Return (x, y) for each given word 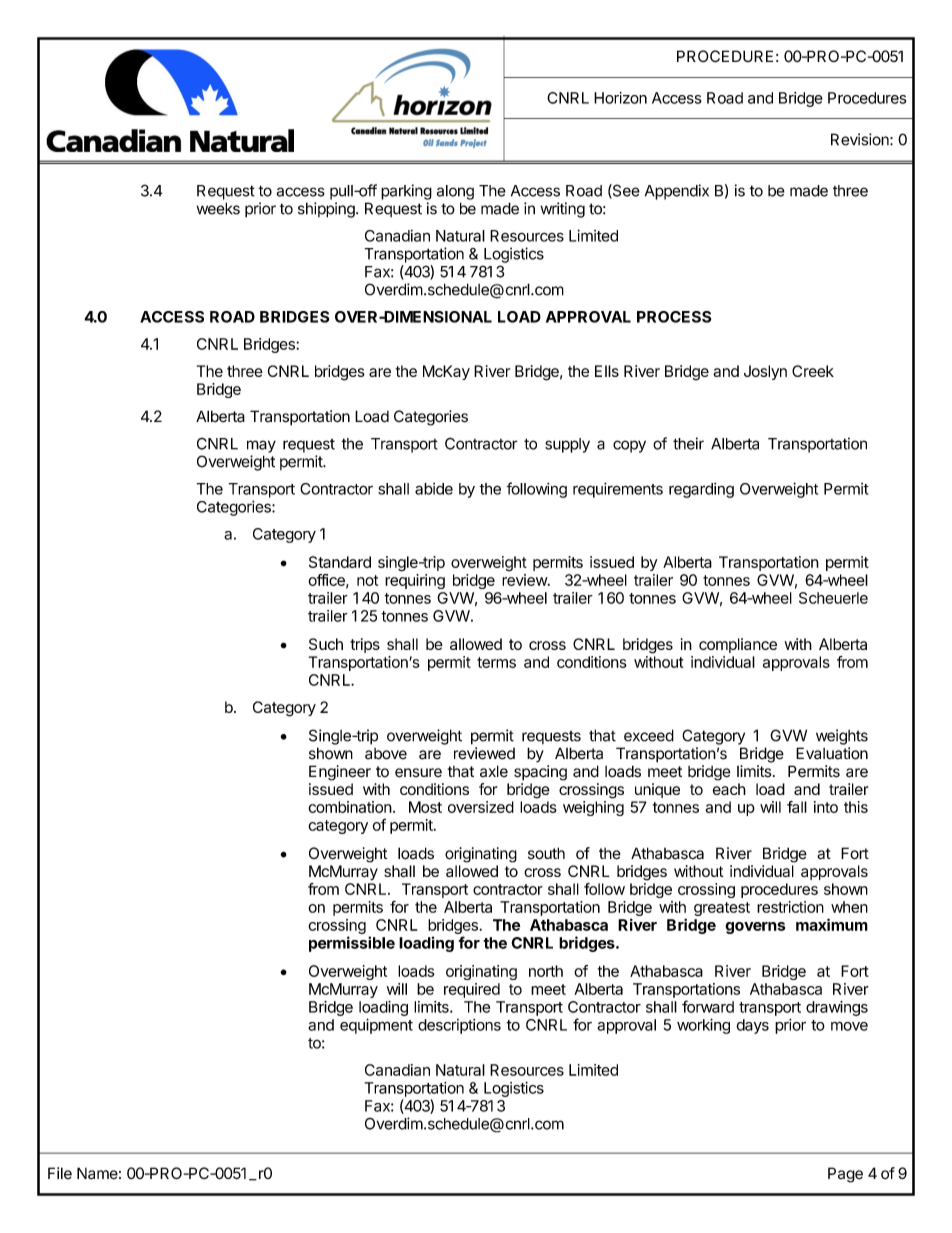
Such (326, 644)
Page (845, 1175)
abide (434, 489)
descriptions (459, 1026)
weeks (218, 208)
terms (496, 662)
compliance (738, 645)
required (472, 990)
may (261, 446)
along (455, 192)
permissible (352, 944)
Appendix (677, 192)
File (60, 1173)
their (688, 443)
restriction (790, 907)
